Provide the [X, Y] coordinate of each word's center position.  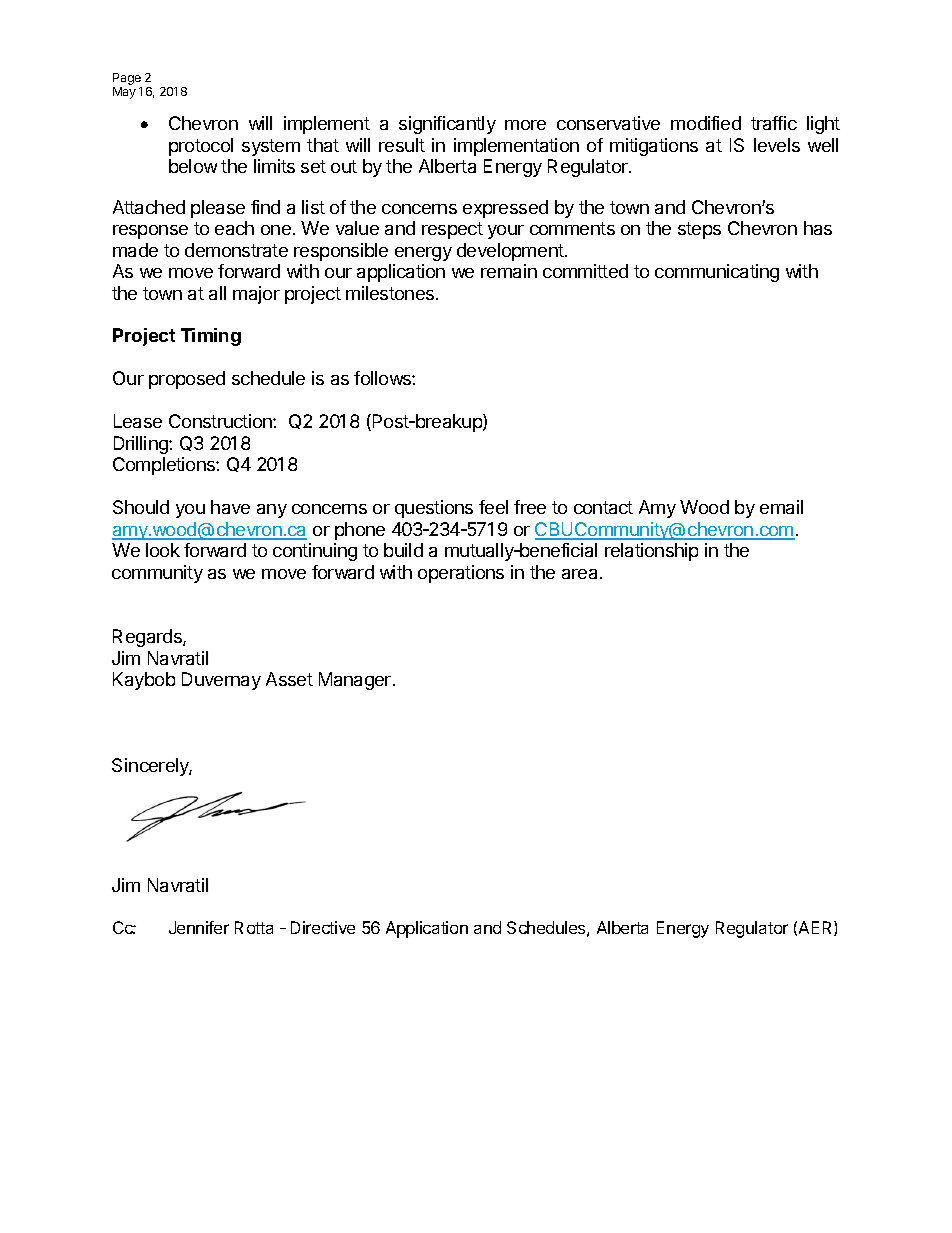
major [256, 295]
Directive [323, 927]
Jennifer [199, 927]
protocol [201, 147]
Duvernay [221, 681]
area [581, 574]
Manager [356, 681]
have [230, 507]
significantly [447, 125]
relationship [651, 552]
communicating [717, 273]
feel [493, 507]
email [781, 507]
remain [509, 271]
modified [706, 123]
